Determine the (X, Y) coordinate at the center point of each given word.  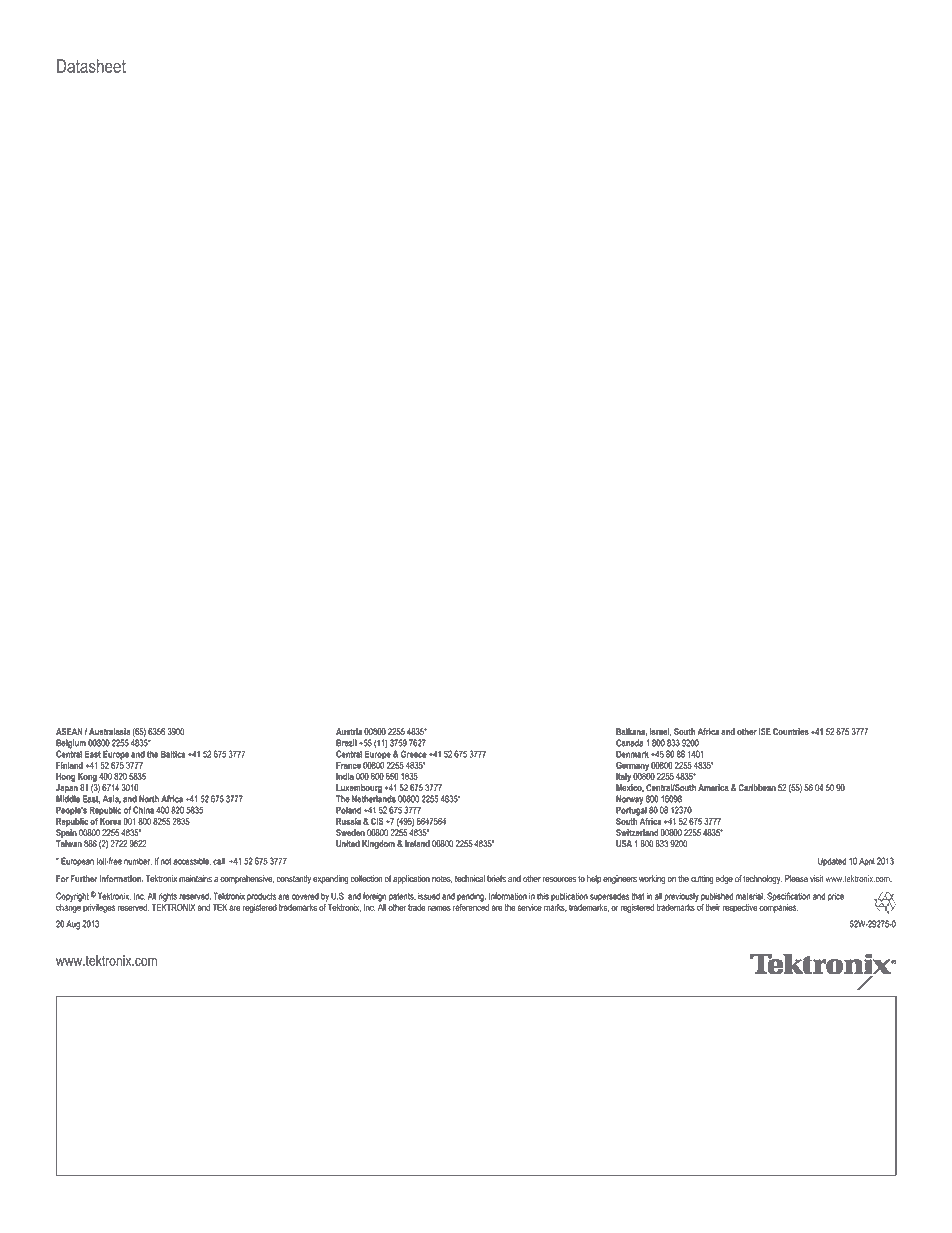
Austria (349, 732)
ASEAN (69, 731)
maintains (195, 879)
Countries (791, 732)
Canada (630, 743)
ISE (765, 731)
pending (471, 897)
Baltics (173, 754)
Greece (414, 754)
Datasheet (91, 66)
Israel (661, 732)
